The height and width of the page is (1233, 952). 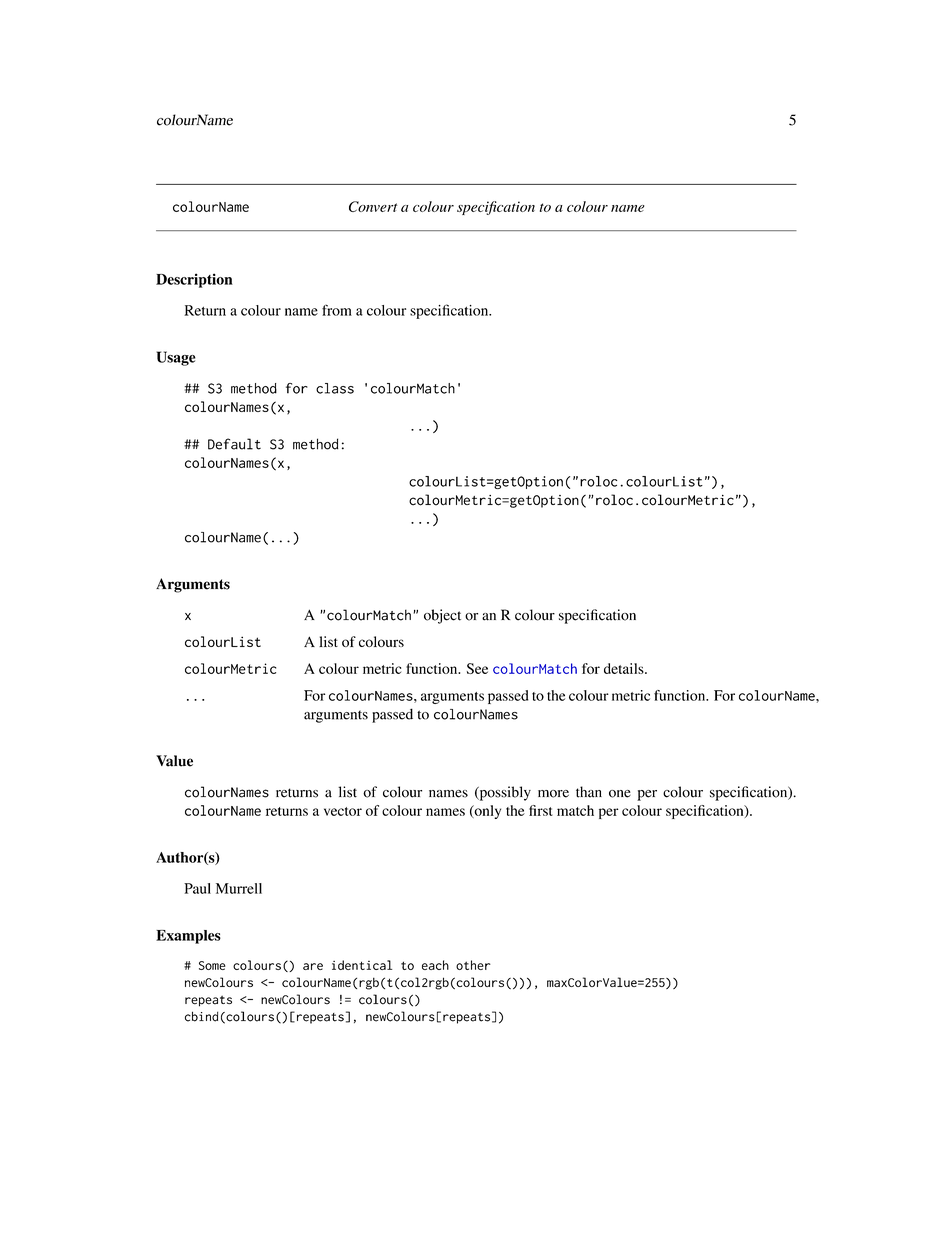 What do you see at coordinates (194, 280) in the page?
I see `Description` at bounding box center [194, 280].
